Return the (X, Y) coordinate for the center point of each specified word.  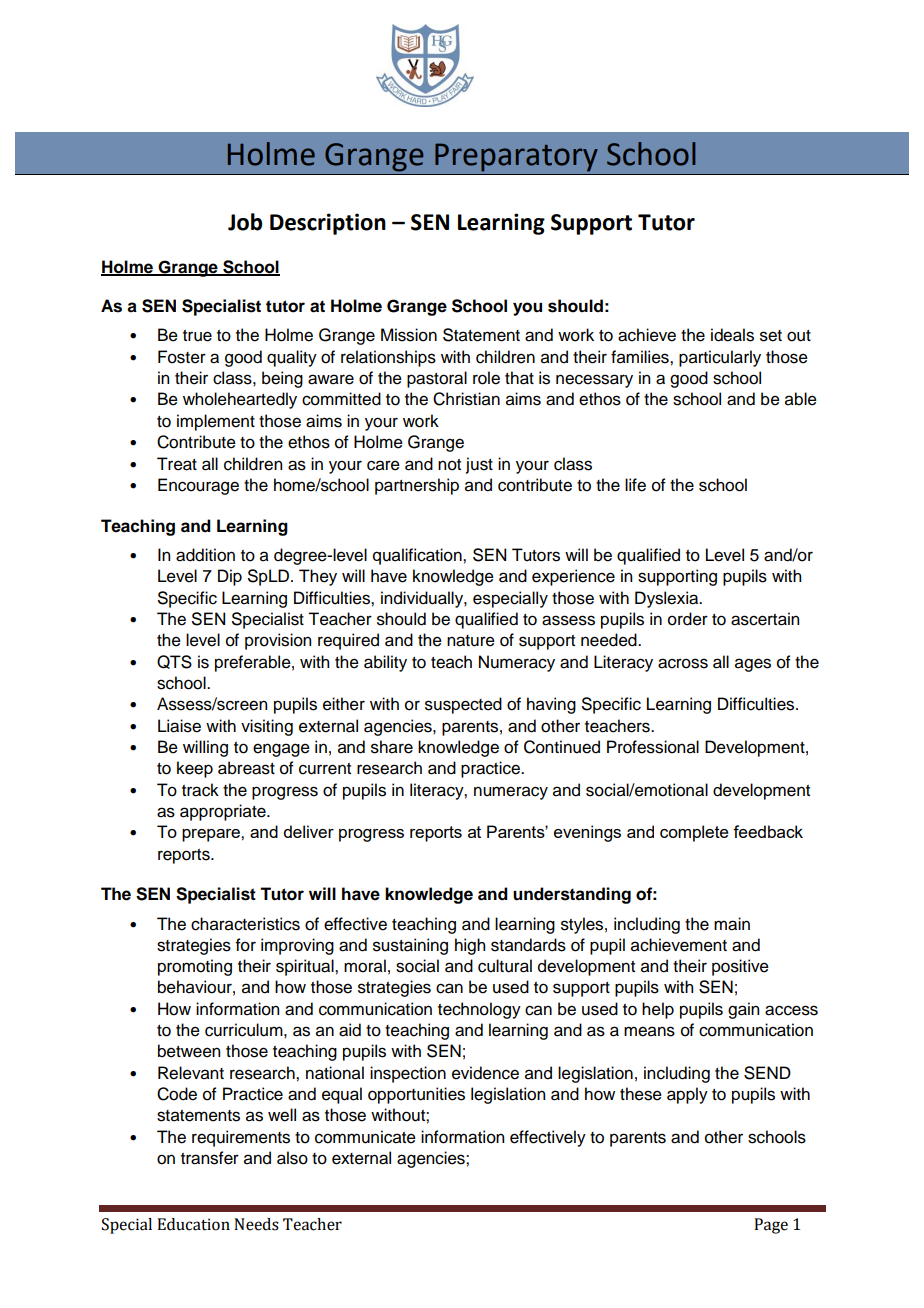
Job (245, 222)
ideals (732, 335)
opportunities (416, 1095)
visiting (267, 727)
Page (771, 1226)
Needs (256, 1224)
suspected (463, 705)
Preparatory (516, 157)
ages (753, 665)
